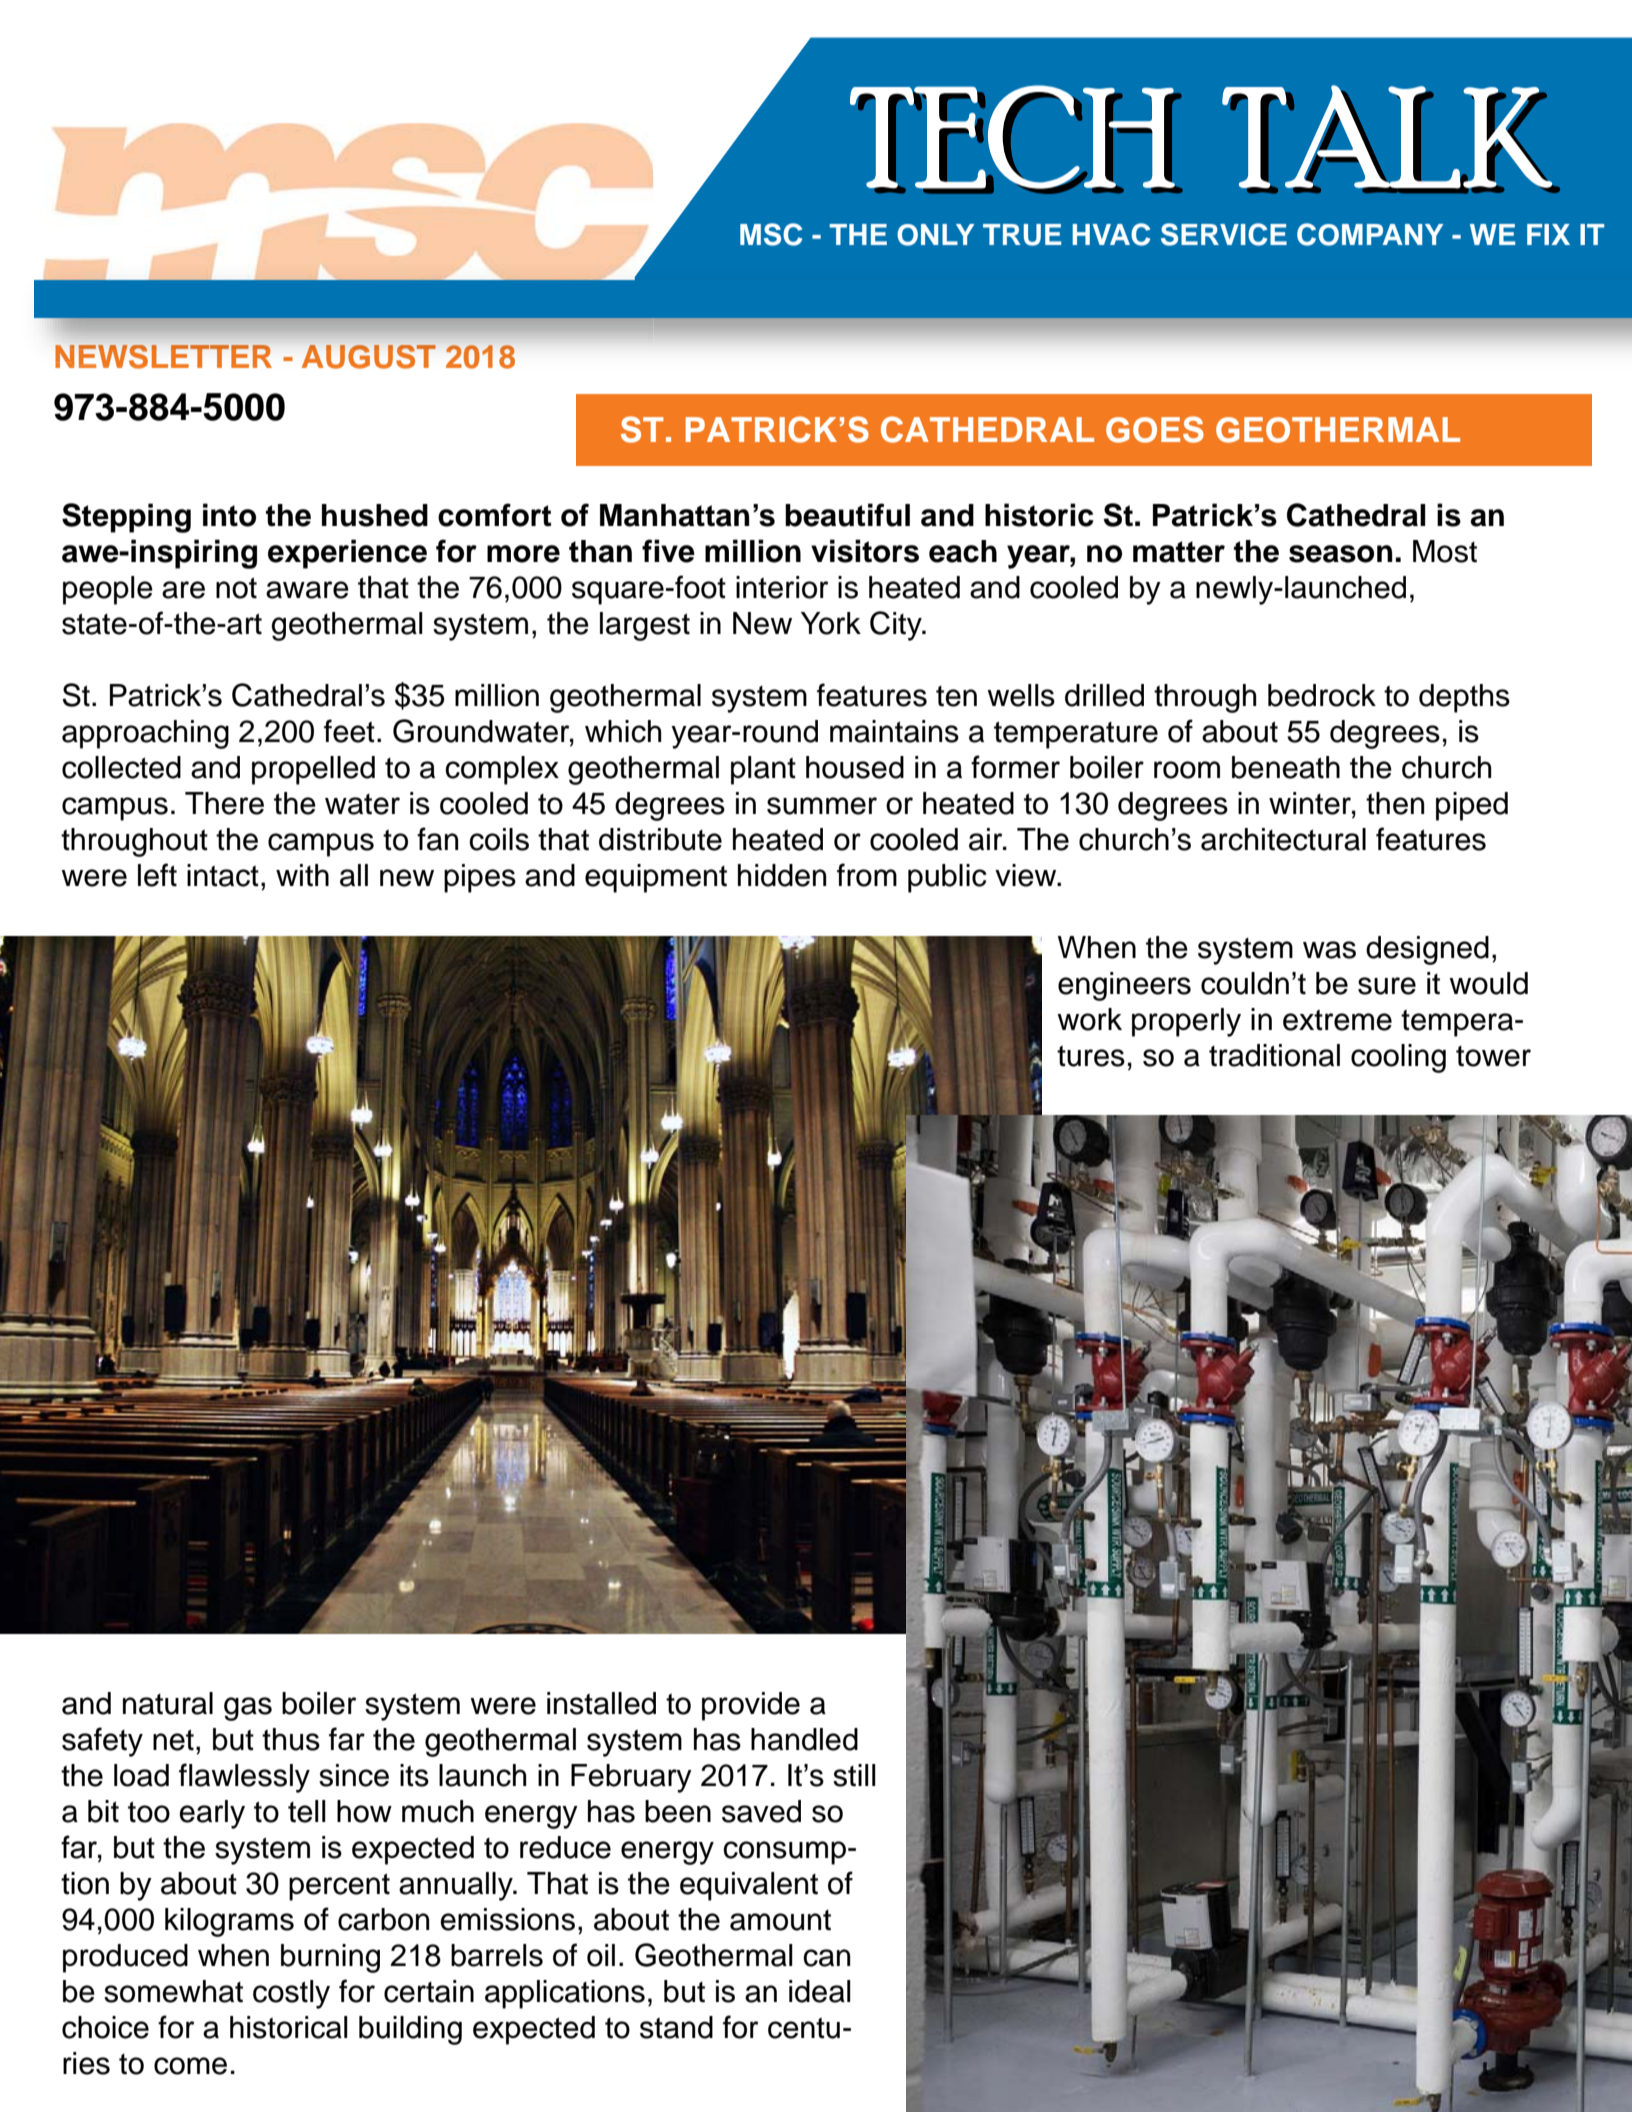  I want to click on work, so click(1089, 1019).
